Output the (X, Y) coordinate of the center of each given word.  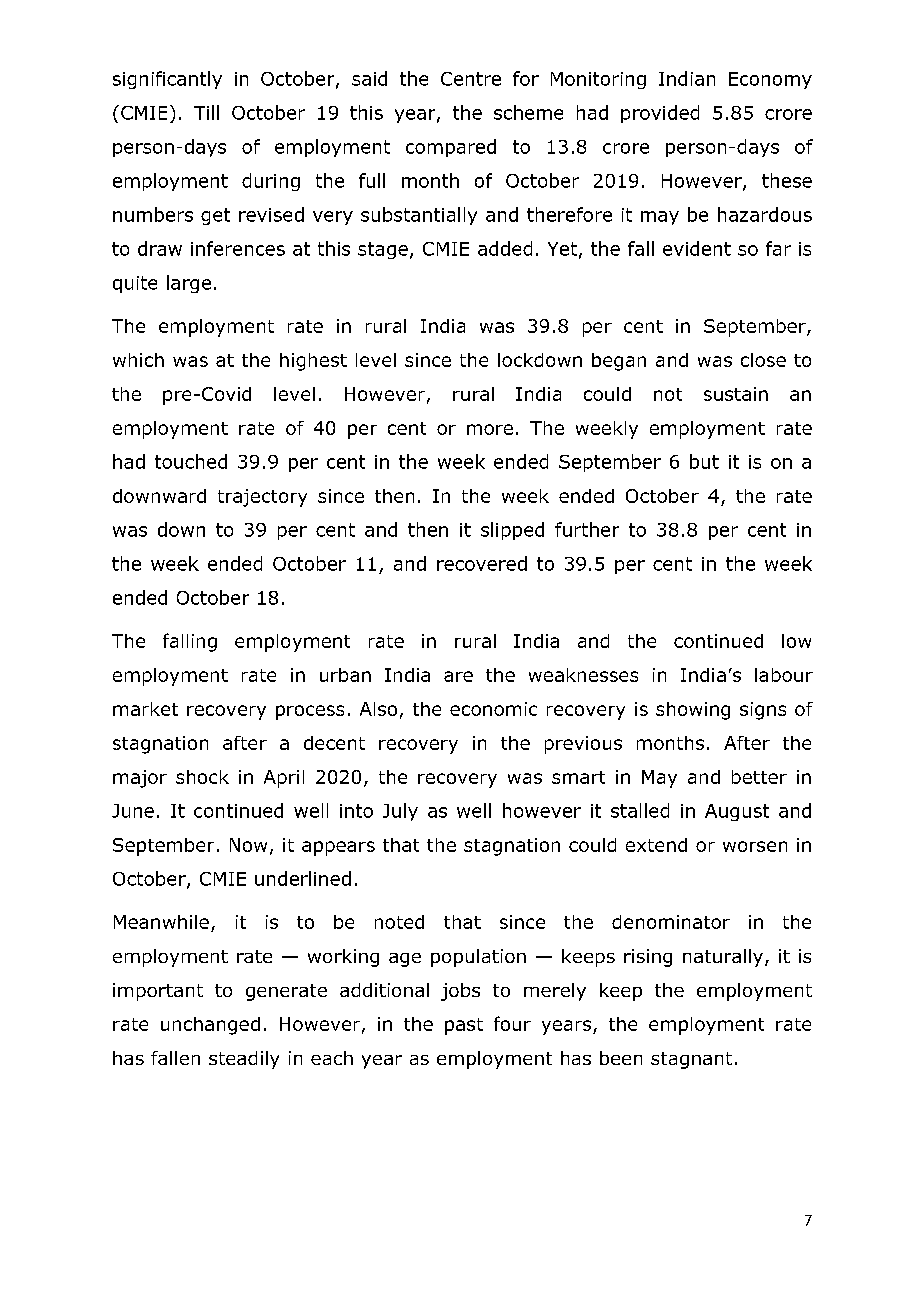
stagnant (691, 1060)
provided (660, 114)
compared (451, 148)
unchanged (210, 1026)
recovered (482, 563)
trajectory (262, 498)
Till (206, 112)
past (464, 1026)
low (796, 641)
